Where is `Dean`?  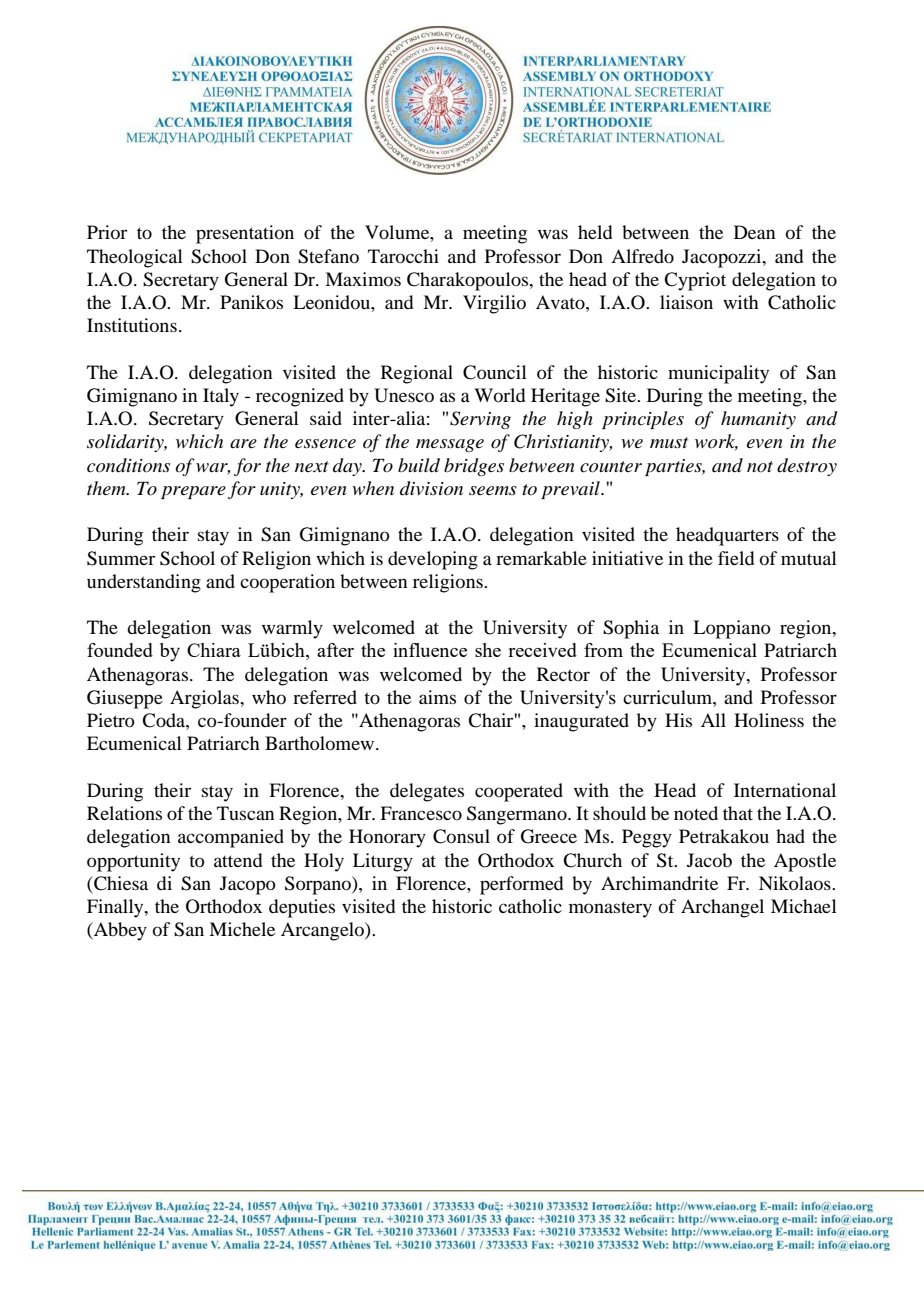 Dean is located at coordinates (754, 232).
